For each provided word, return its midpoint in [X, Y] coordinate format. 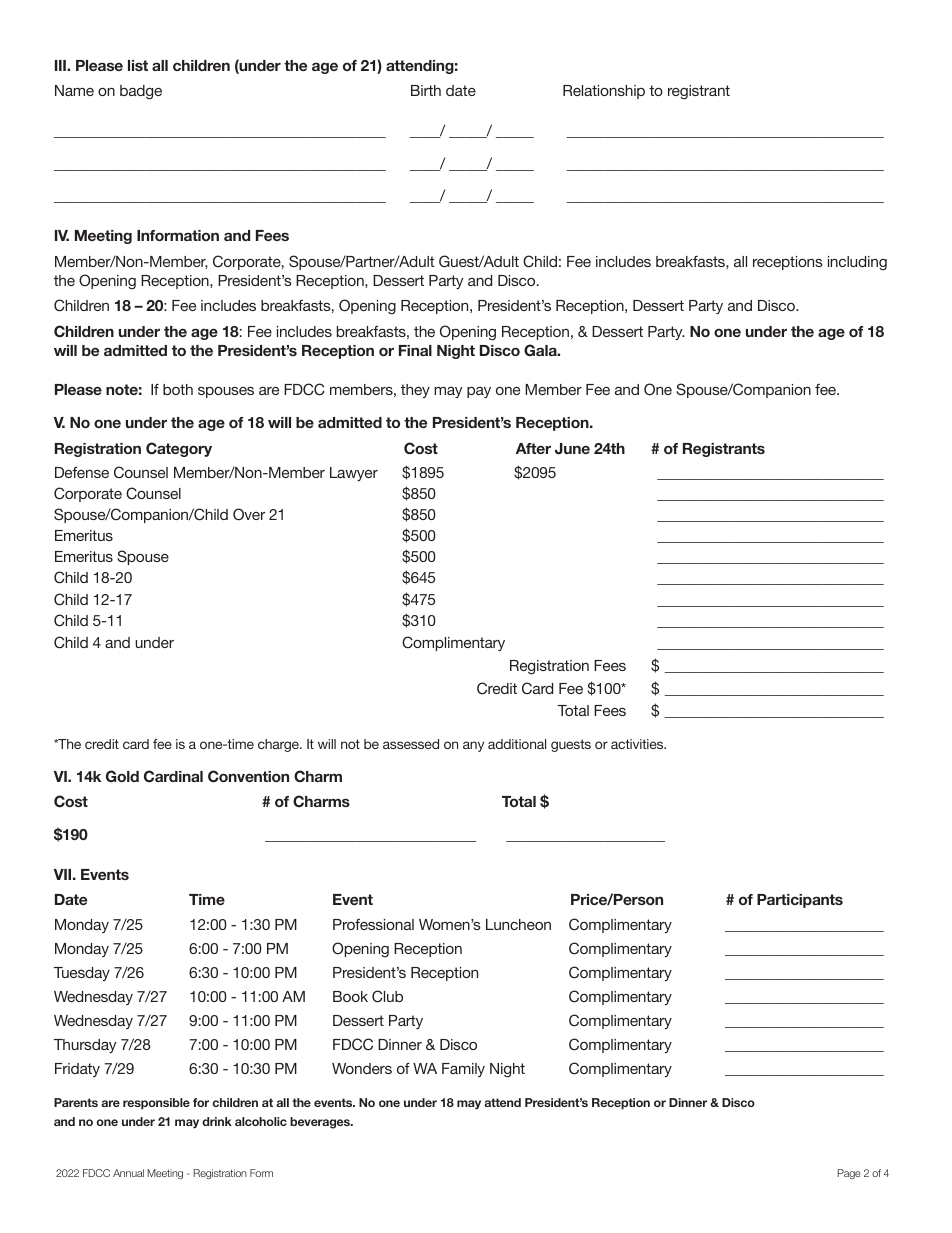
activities [638, 744]
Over [249, 514]
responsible [156, 1104]
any [473, 746]
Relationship [604, 92]
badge [141, 92]
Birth [426, 90]
